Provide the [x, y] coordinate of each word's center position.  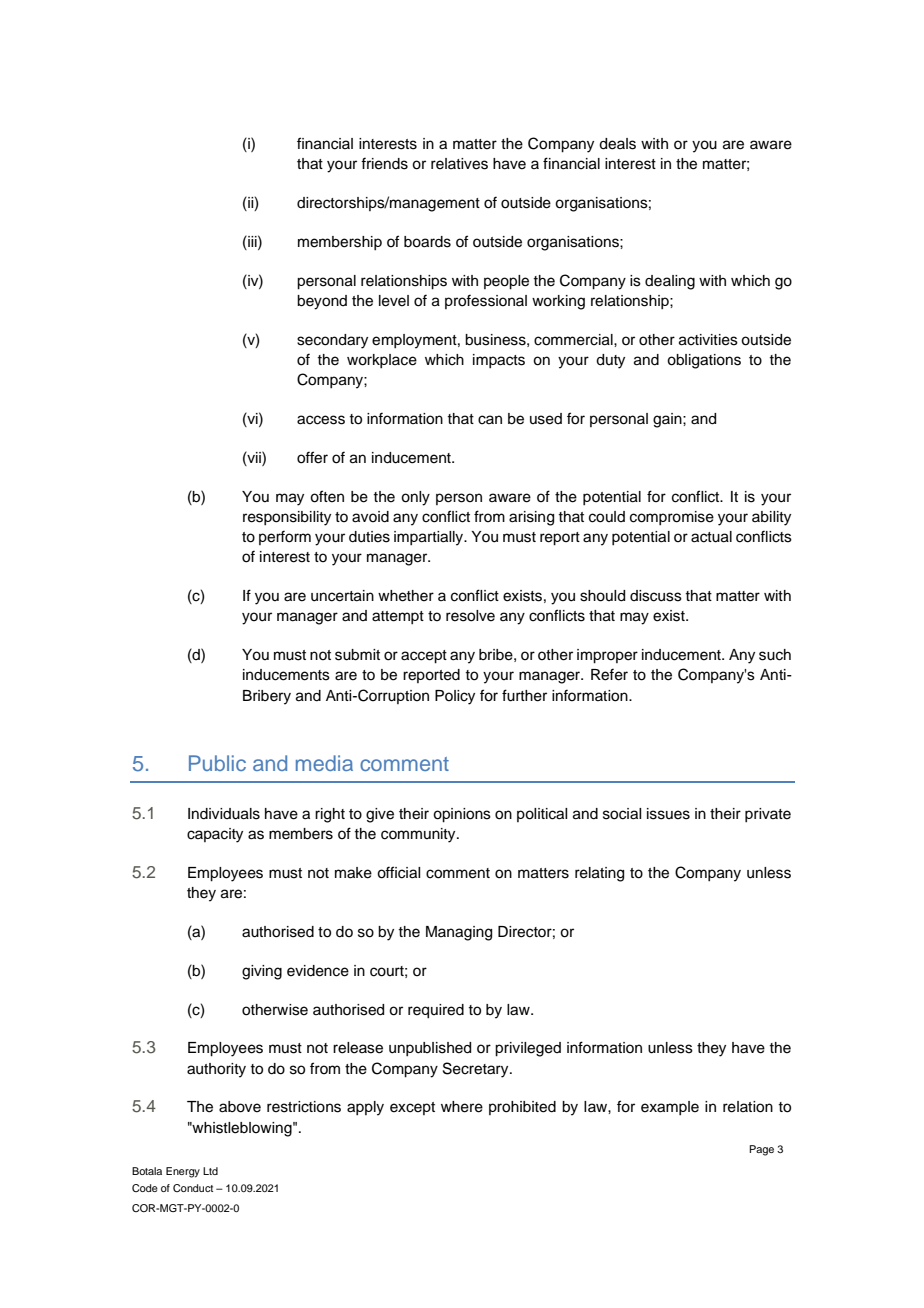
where [462, 1107]
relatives [459, 164]
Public [217, 763]
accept [424, 657]
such [775, 655]
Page [761, 1150]
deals [617, 144]
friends [384, 163]
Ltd [210, 1171]
